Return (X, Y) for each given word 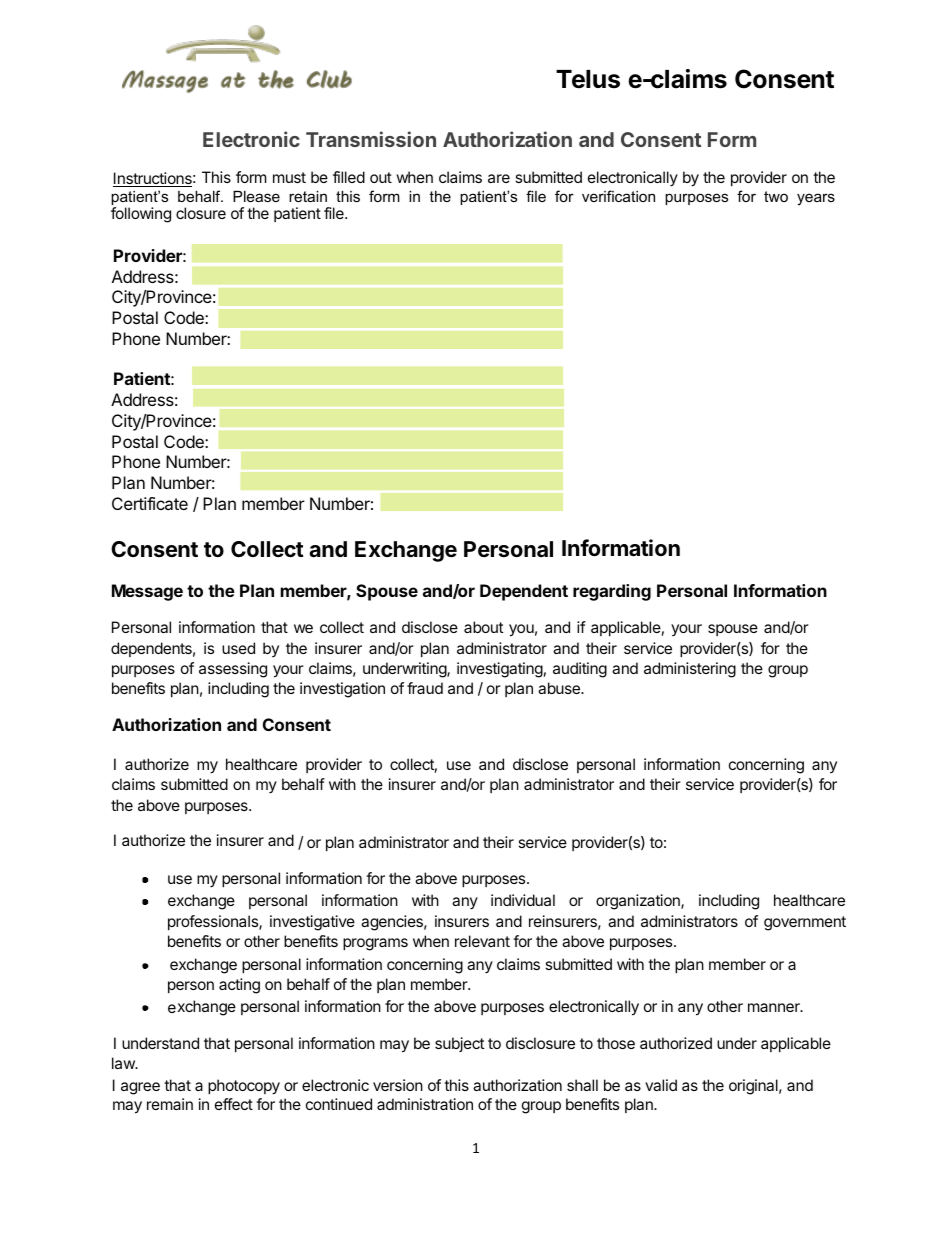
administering (690, 670)
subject (459, 1044)
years (816, 199)
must (289, 177)
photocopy (244, 1087)
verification (618, 196)
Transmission (371, 139)
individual (523, 900)
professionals (214, 922)
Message (147, 592)
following (141, 215)
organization (639, 902)
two (776, 196)
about (483, 627)
